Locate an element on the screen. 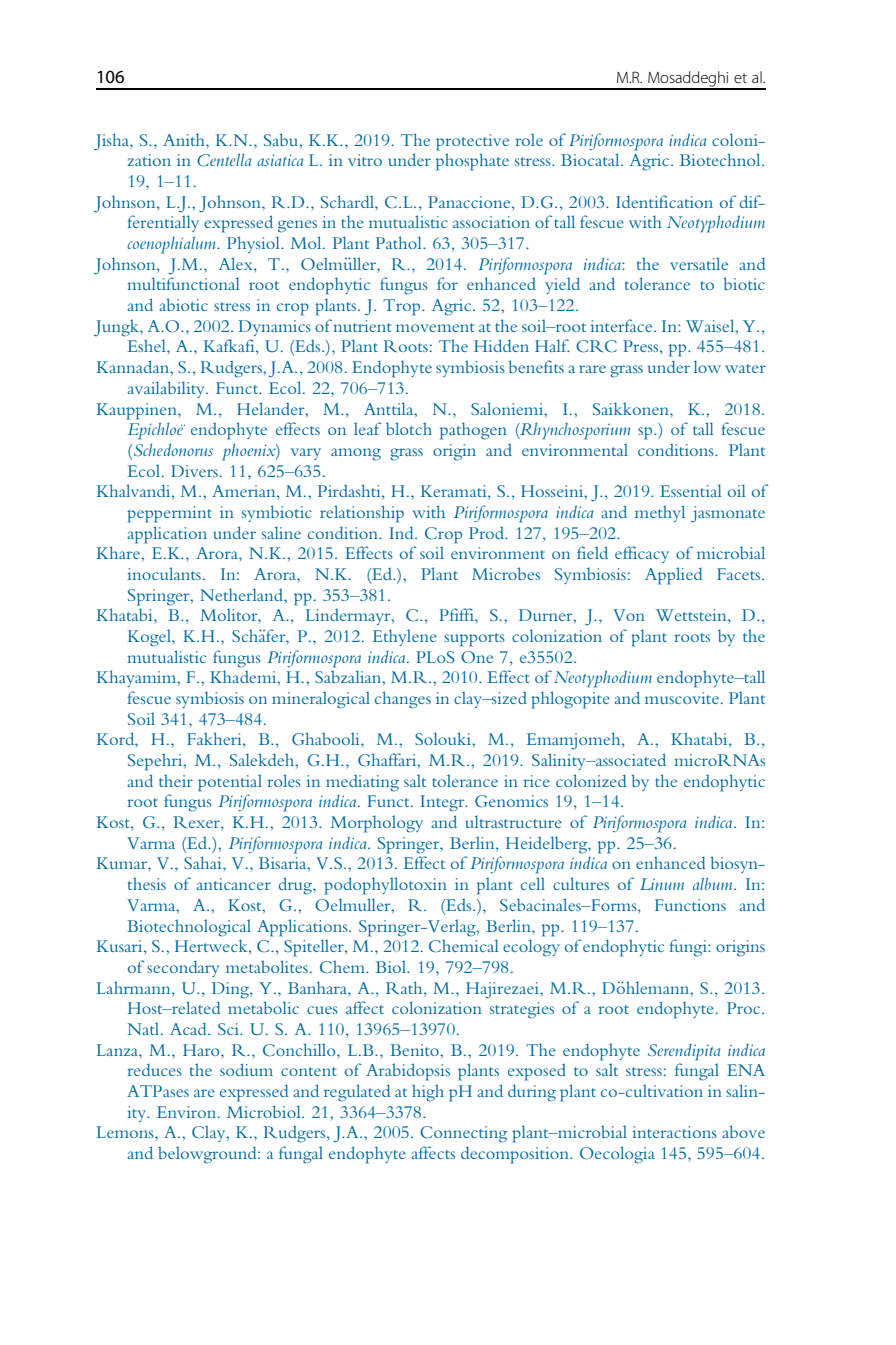 The image size is (896, 1345). Connecting is located at coordinates (463, 1134).
